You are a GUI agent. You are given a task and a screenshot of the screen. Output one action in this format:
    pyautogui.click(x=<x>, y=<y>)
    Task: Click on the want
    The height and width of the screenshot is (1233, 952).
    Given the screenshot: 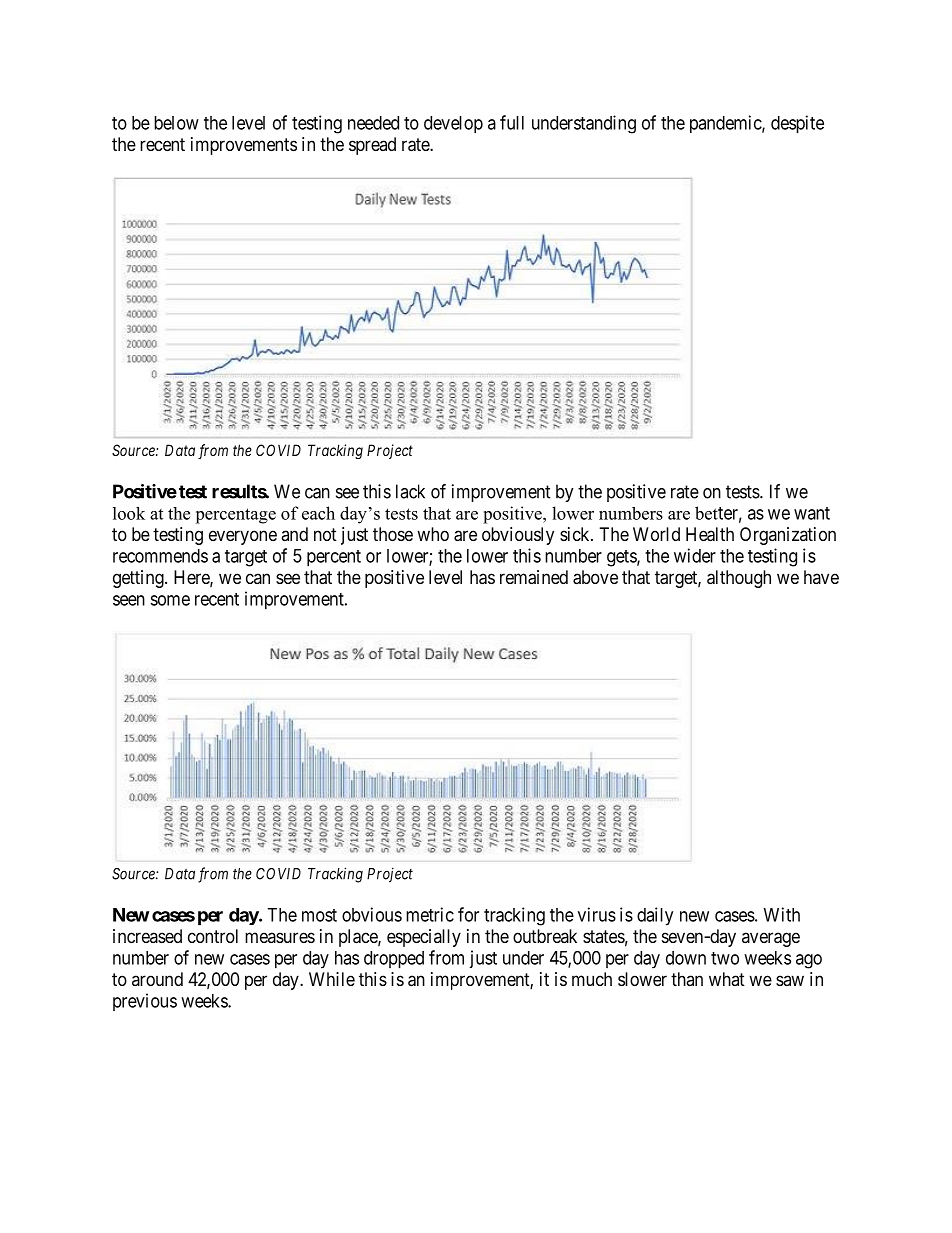 What is the action you would take?
    pyautogui.click(x=812, y=513)
